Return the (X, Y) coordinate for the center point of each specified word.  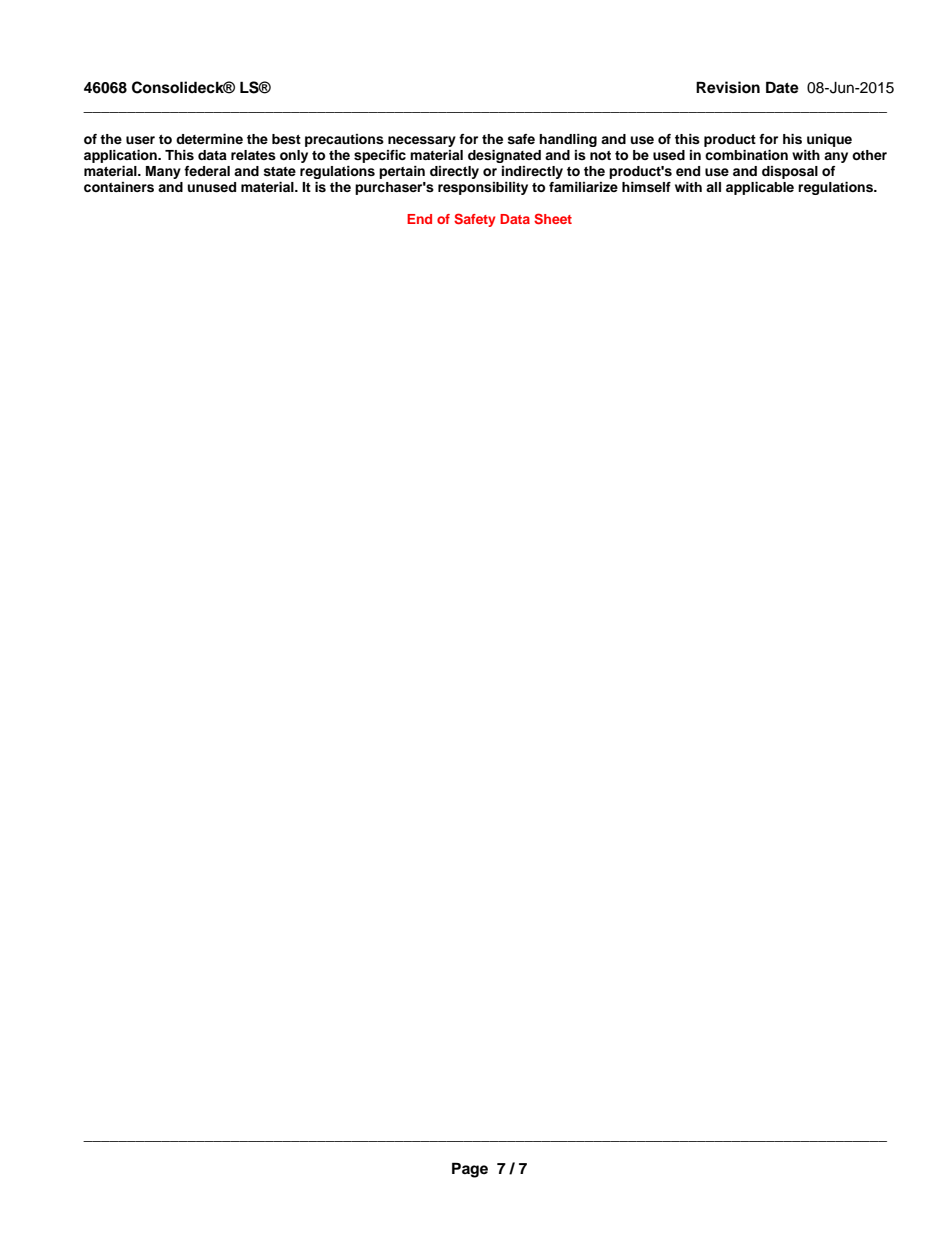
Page (470, 1170)
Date (782, 87)
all (713, 187)
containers (119, 187)
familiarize (583, 187)
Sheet (553, 218)
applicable (760, 188)
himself (646, 187)
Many (163, 172)
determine (209, 139)
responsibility (483, 188)
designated (504, 156)
